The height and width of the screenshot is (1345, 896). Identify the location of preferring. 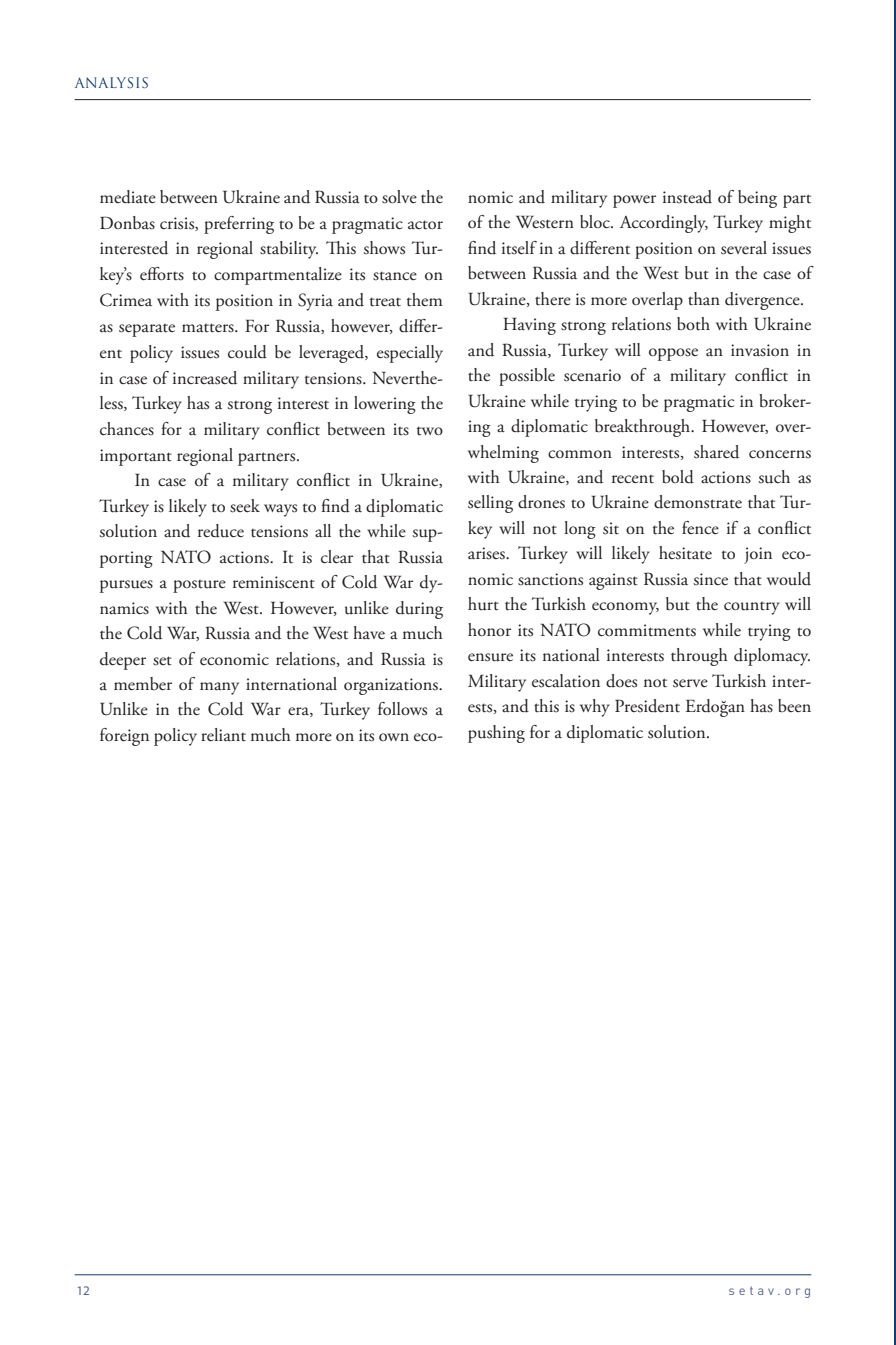
(239, 225).
